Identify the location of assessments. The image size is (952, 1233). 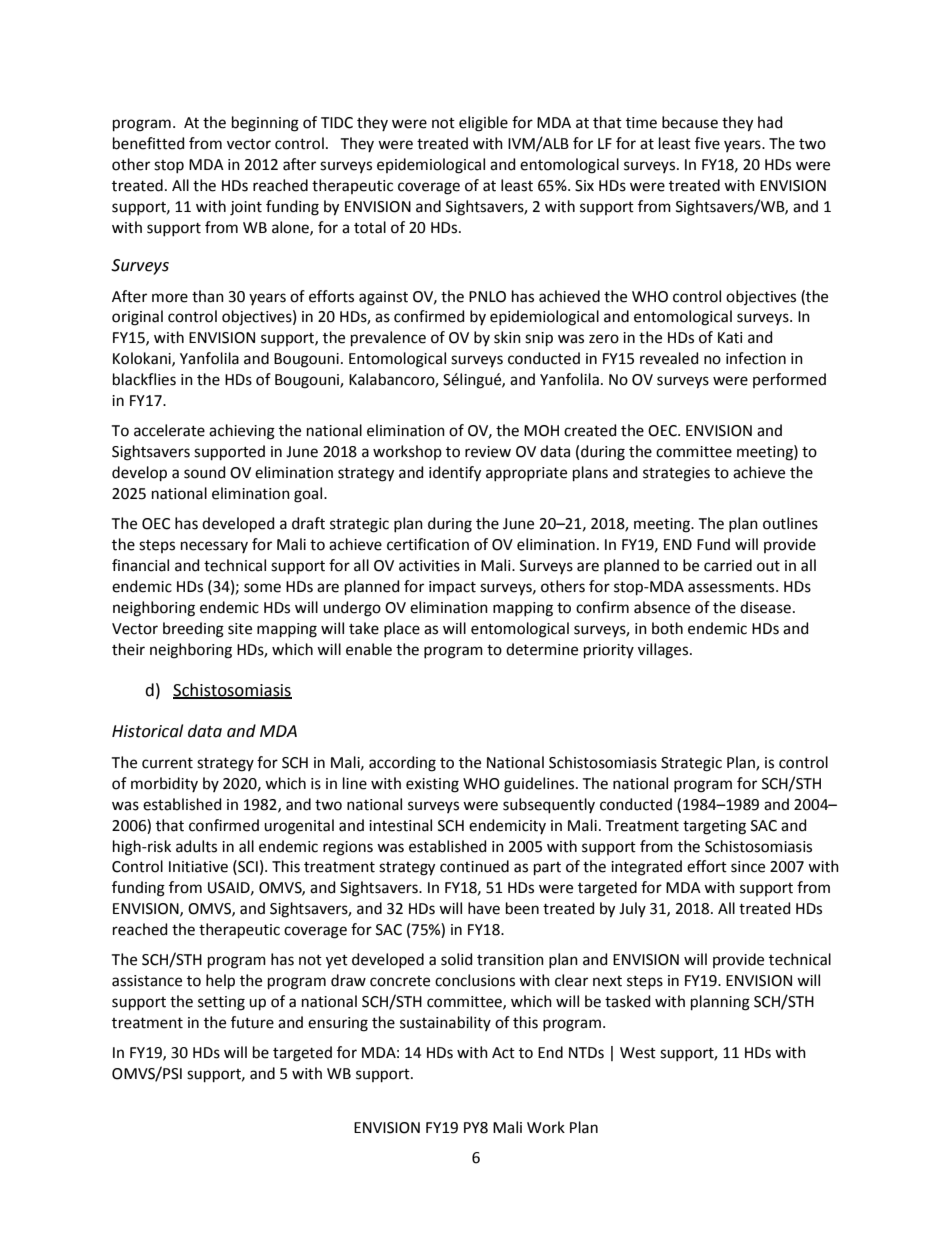
(732, 587).
